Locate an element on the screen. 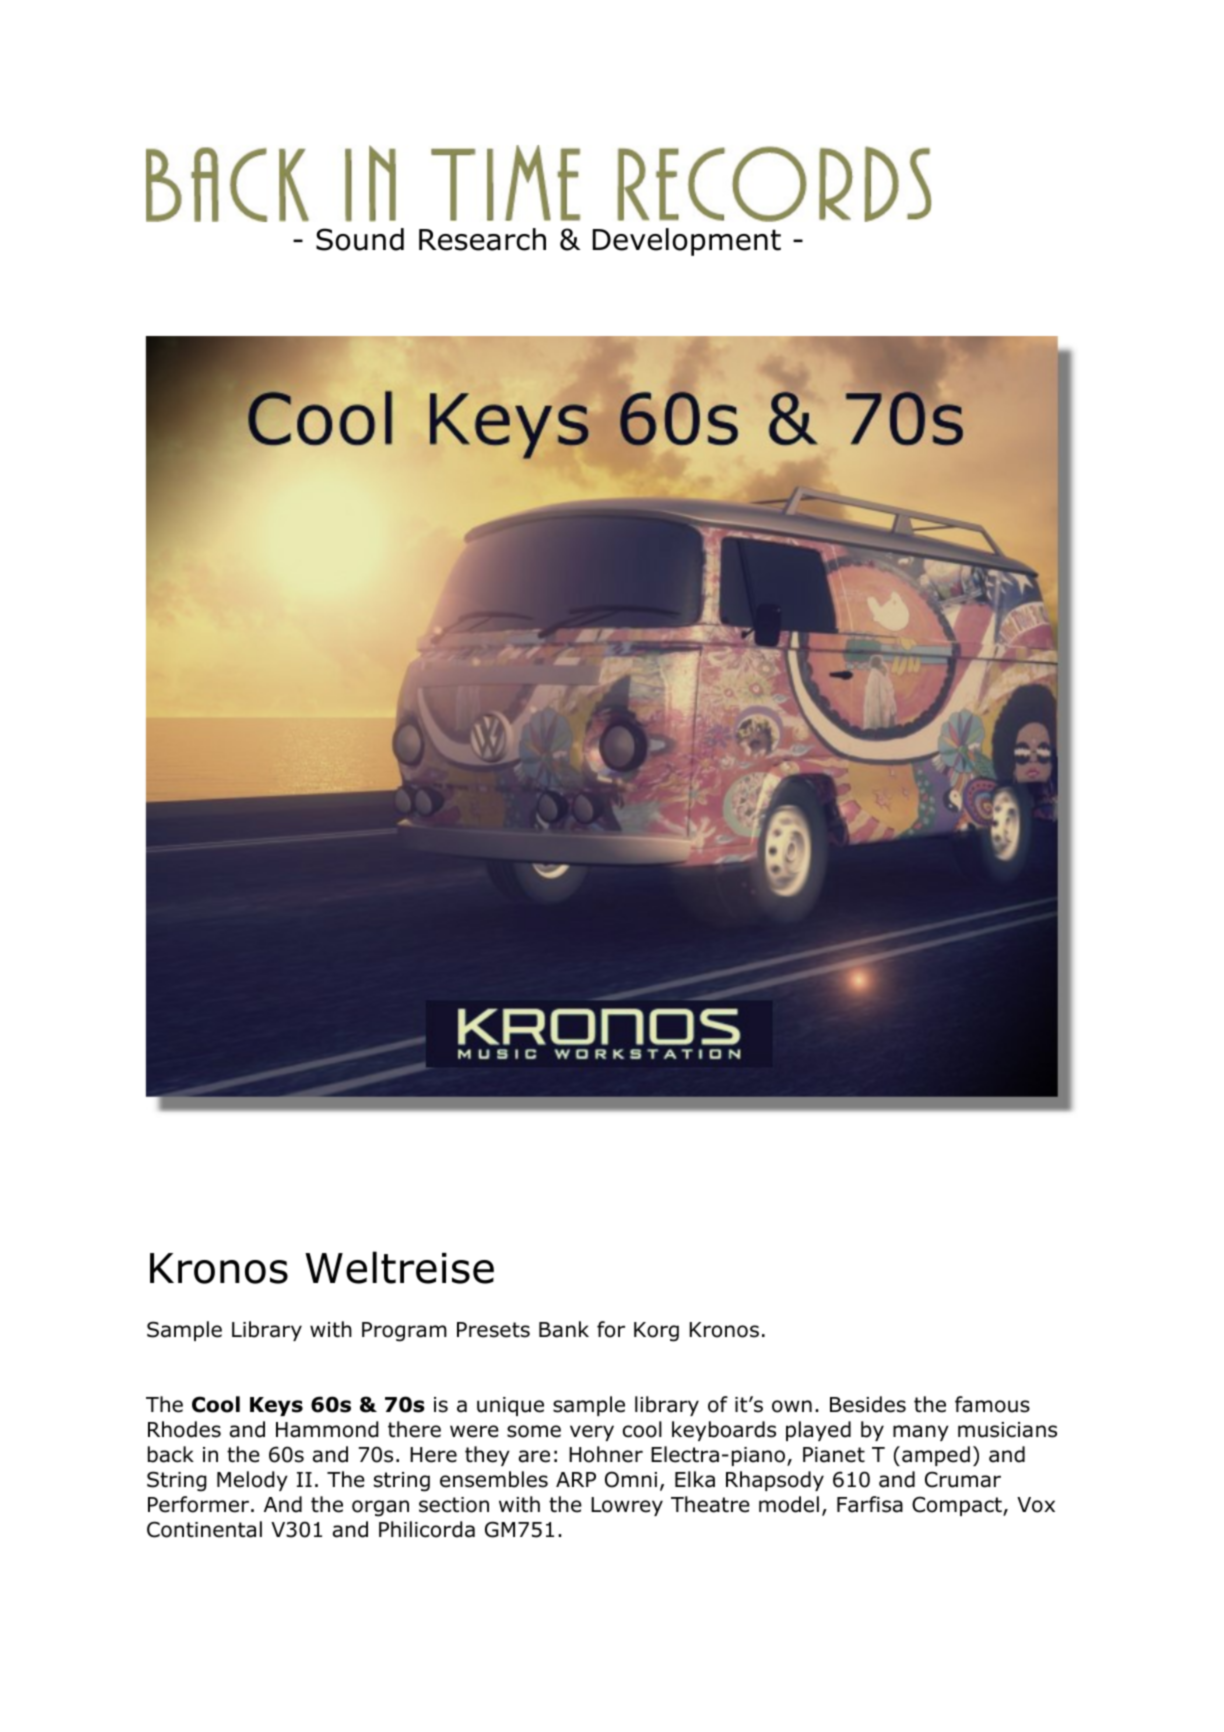 The image size is (1224, 1732). Program is located at coordinates (404, 1332).
